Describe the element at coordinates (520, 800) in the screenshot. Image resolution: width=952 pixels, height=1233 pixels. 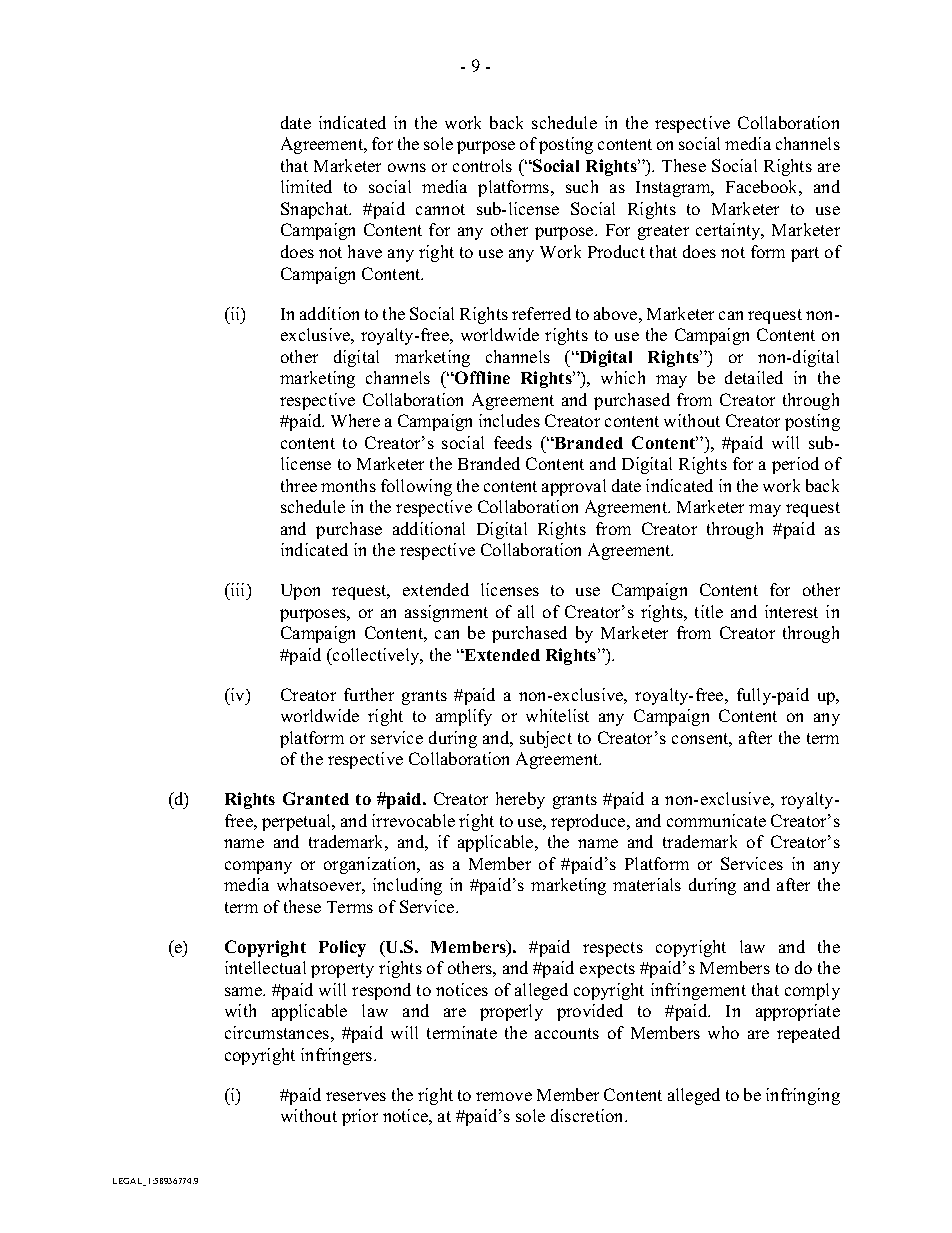
I see `hereby` at that location.
